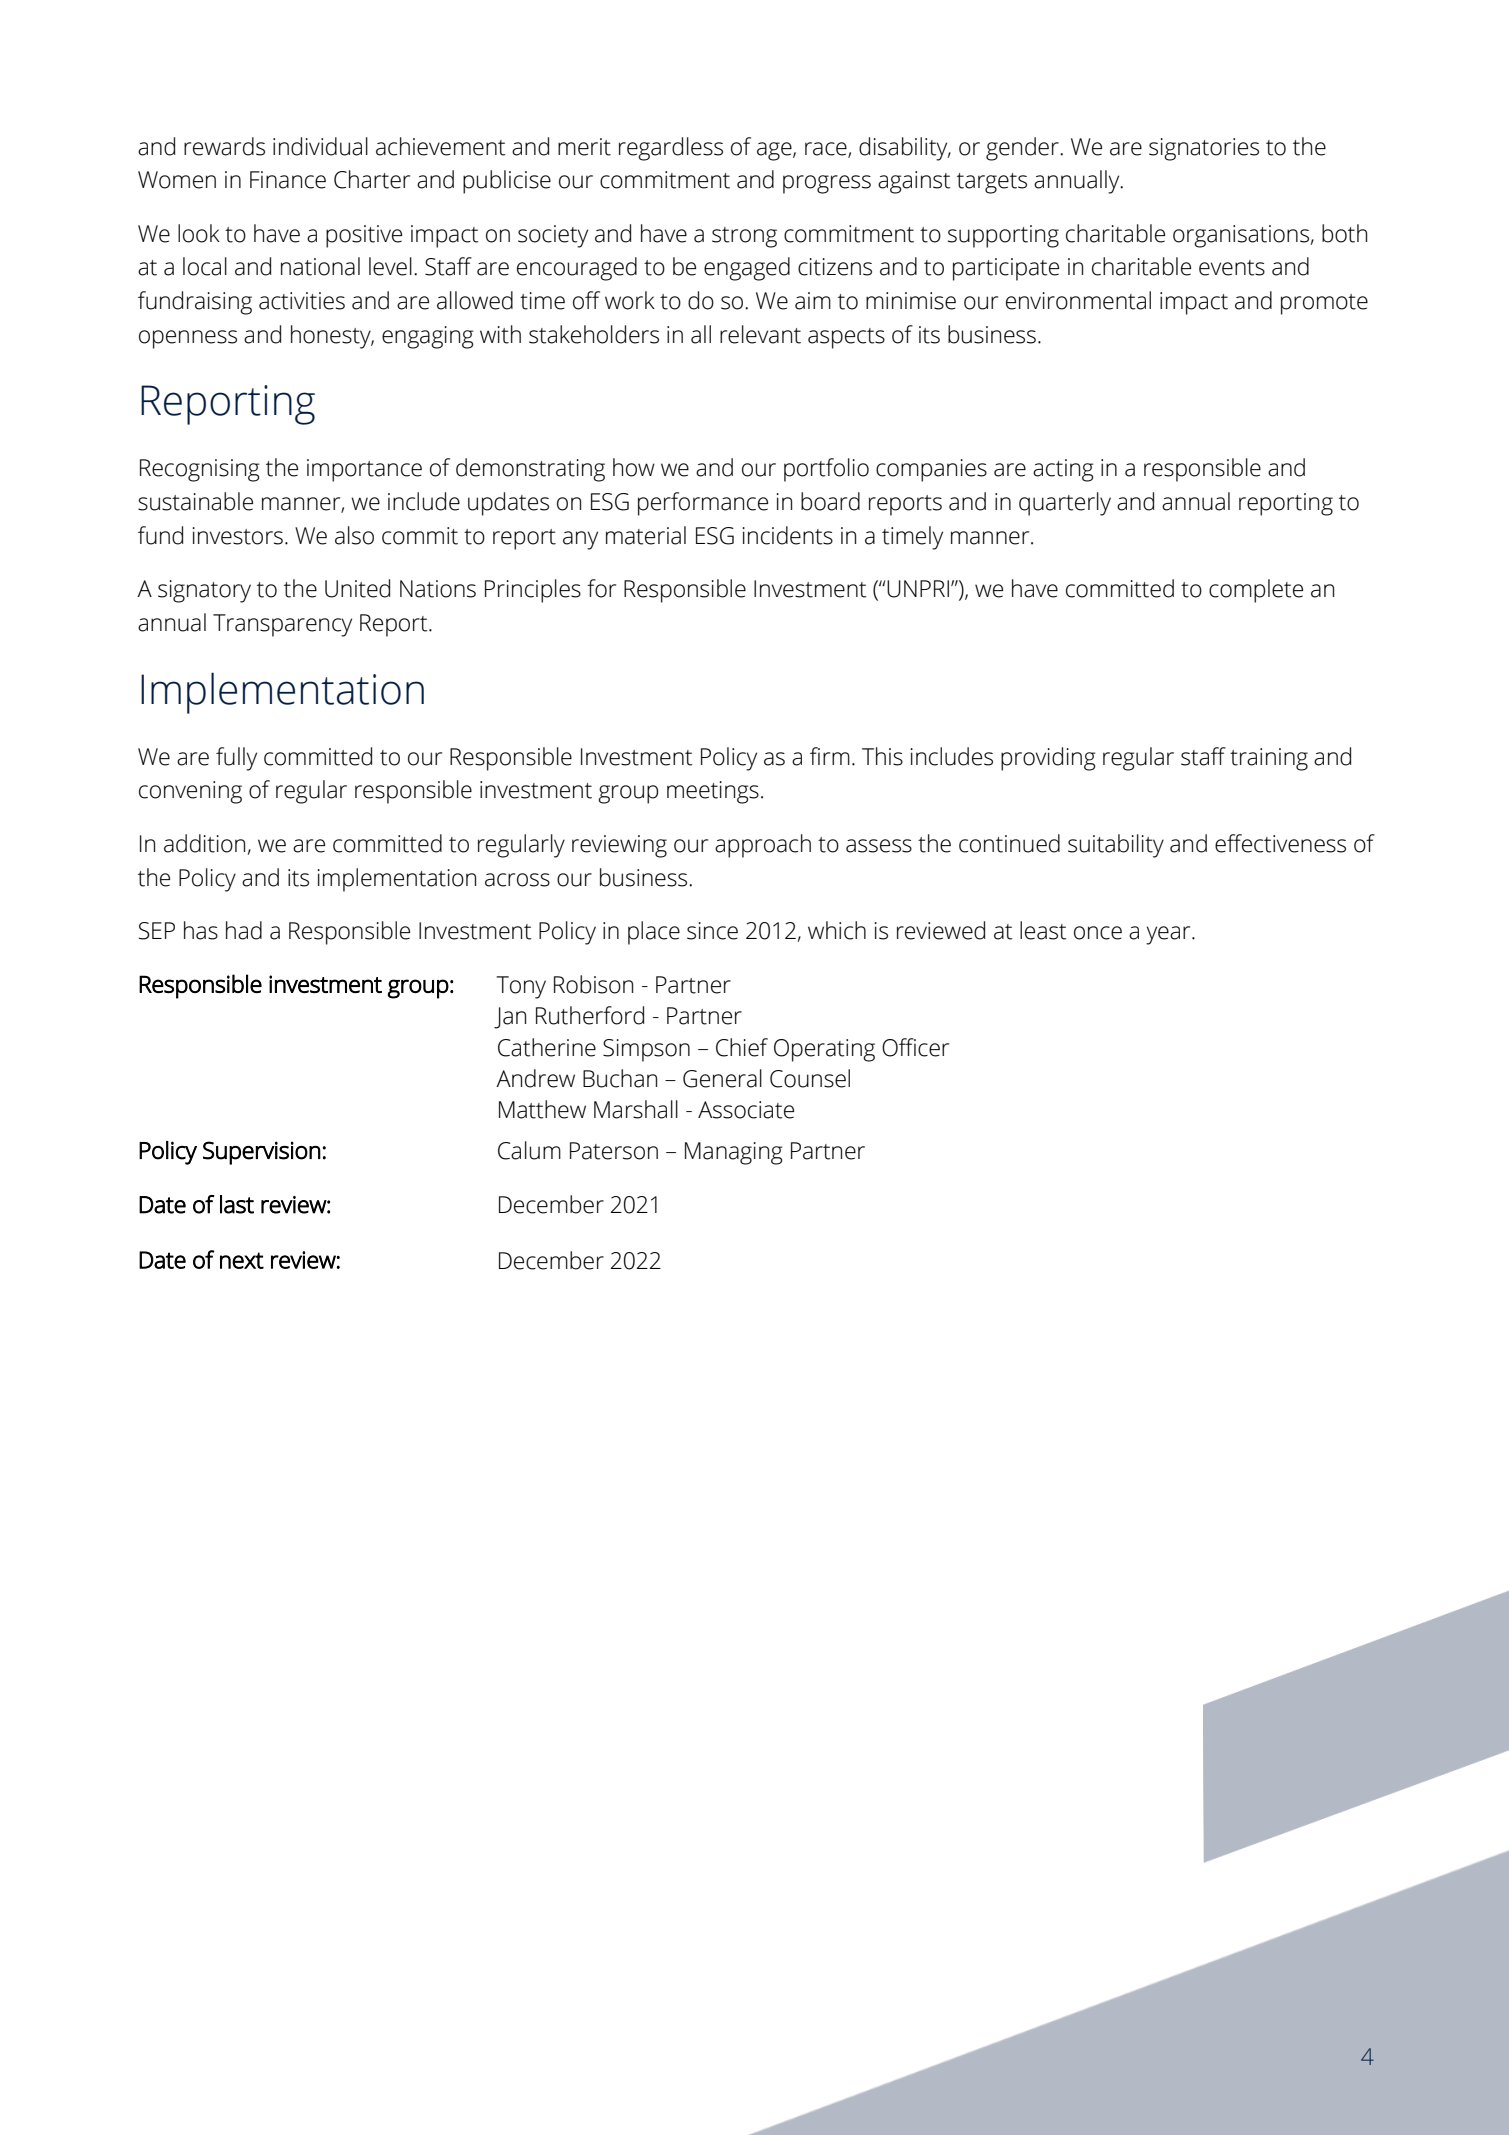 The height and width of the screenshot is (2135, 1509). Describe the element at coordinates (288, 180) in the screenshot. I see `Finance` at that location.
